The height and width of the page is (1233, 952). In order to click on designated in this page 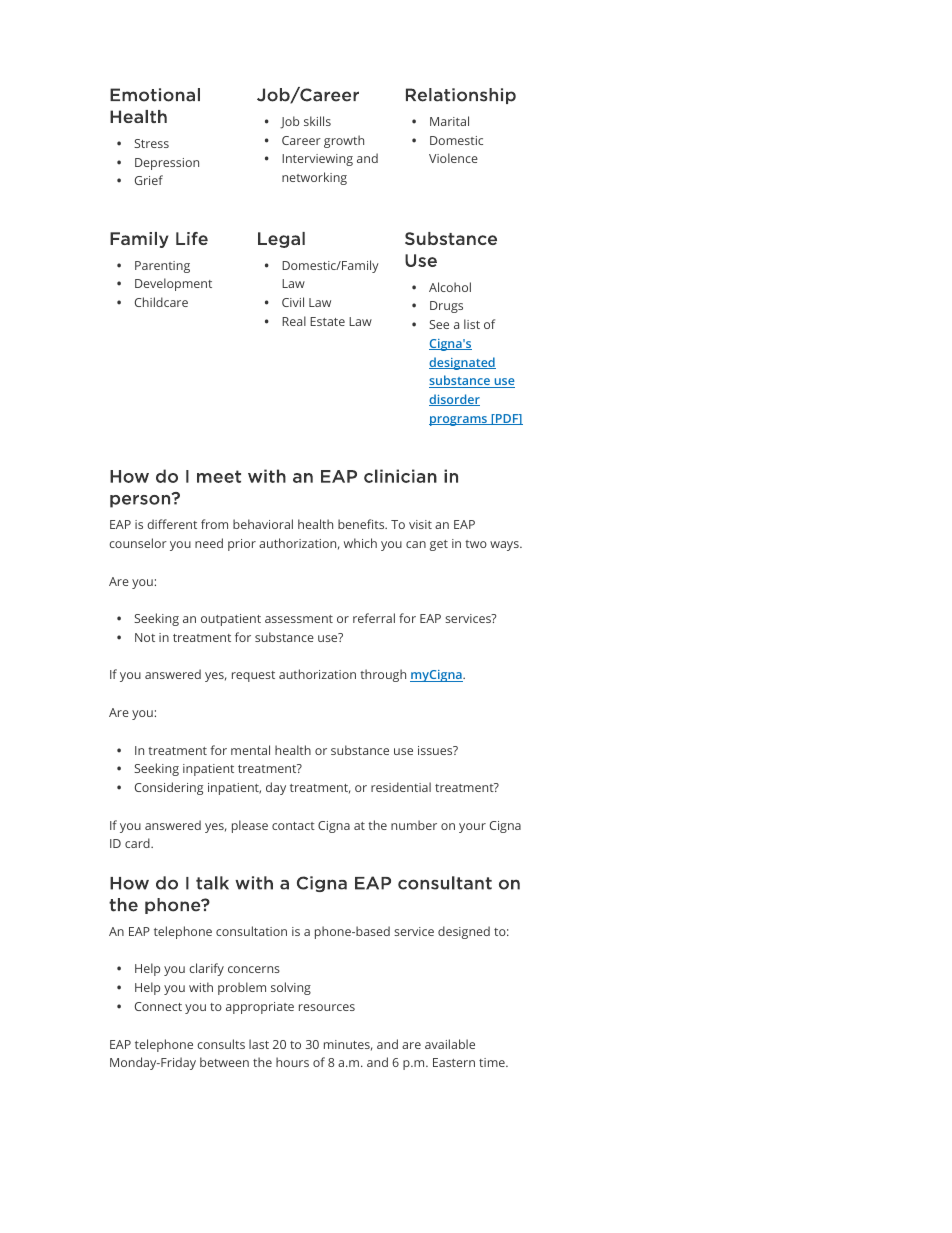, I will do `click(462, 363)`.
